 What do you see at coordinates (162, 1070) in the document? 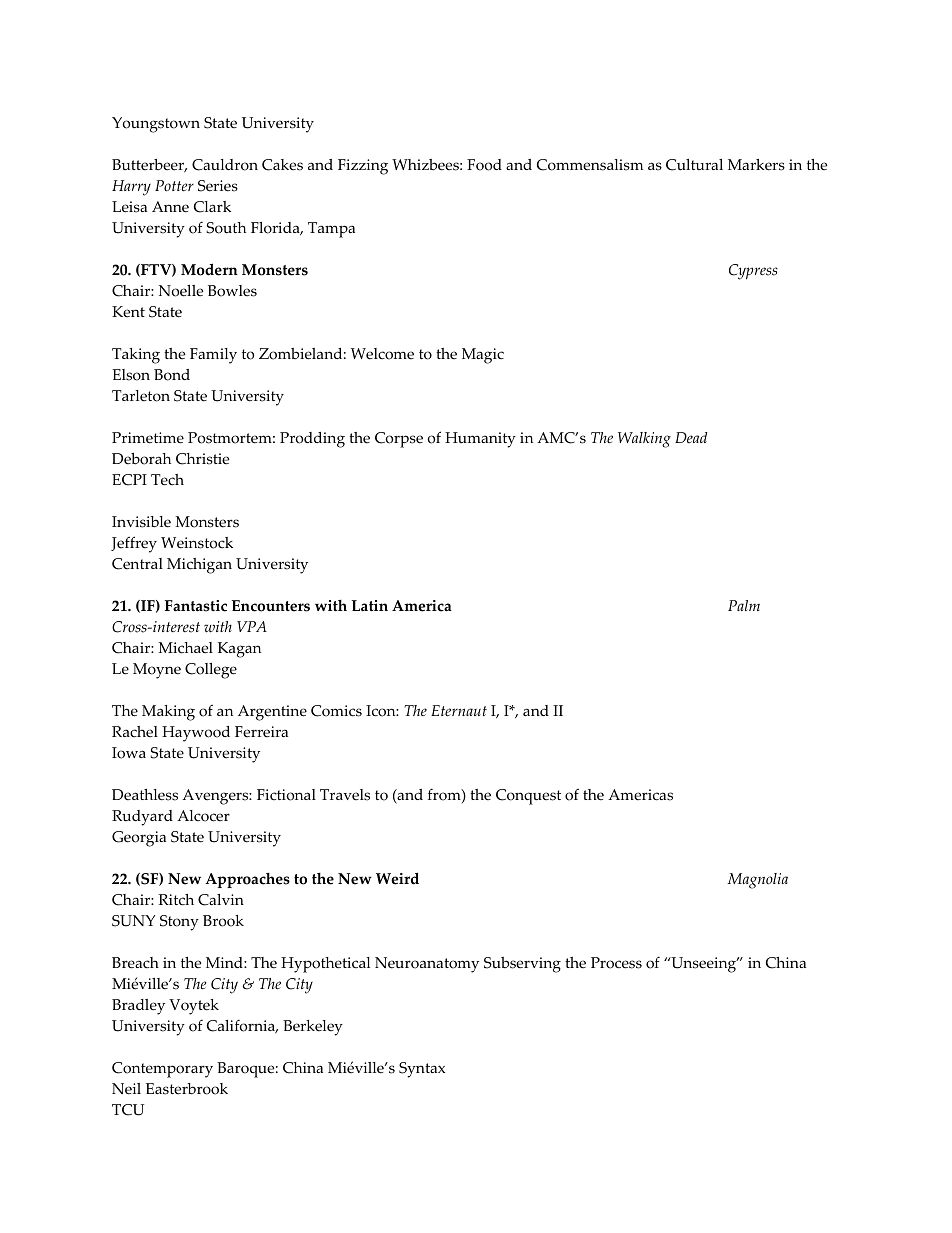
I see `Contemporary` at bounding box center [162, 1070].
